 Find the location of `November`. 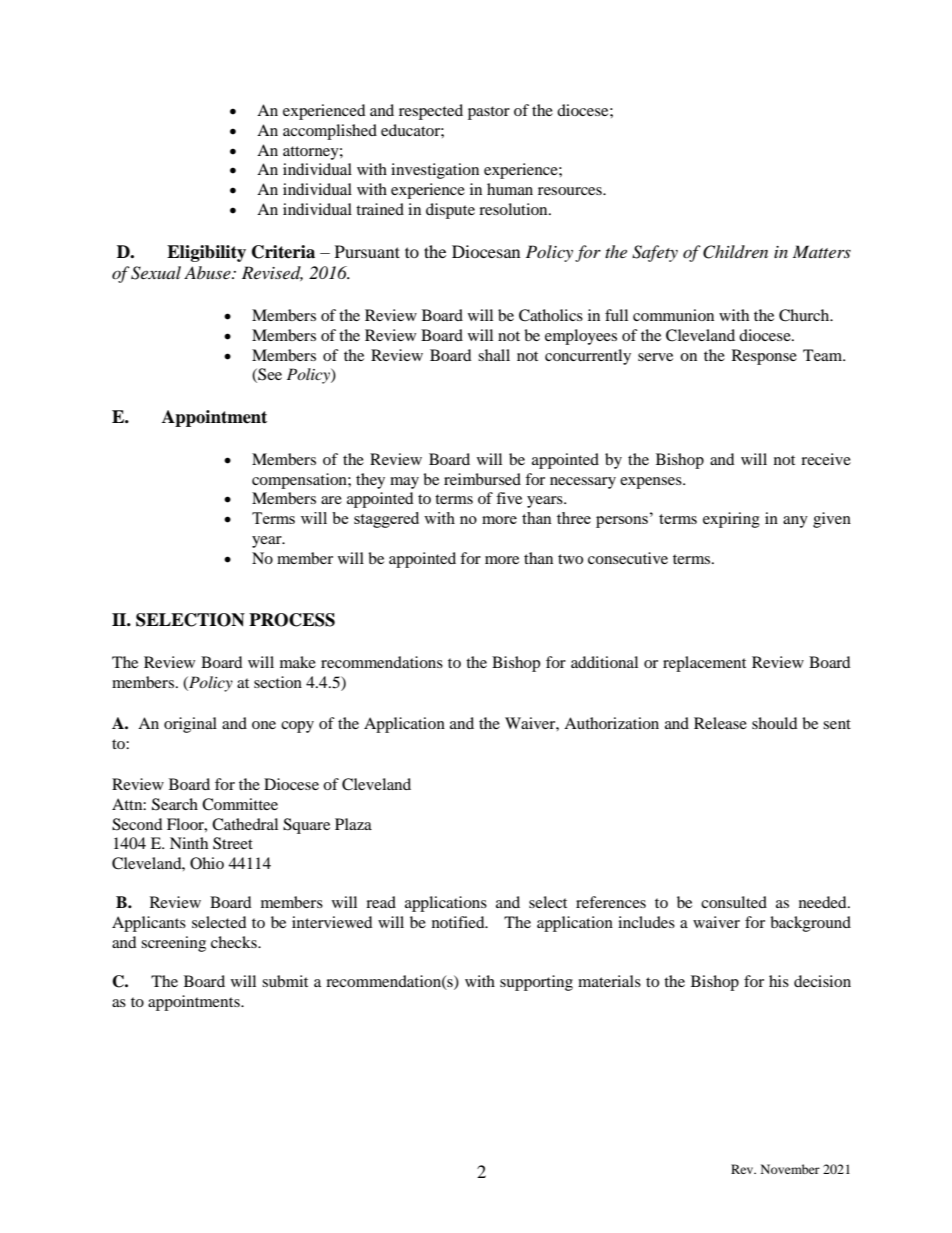

November is located at coordinates (790, 1169).
